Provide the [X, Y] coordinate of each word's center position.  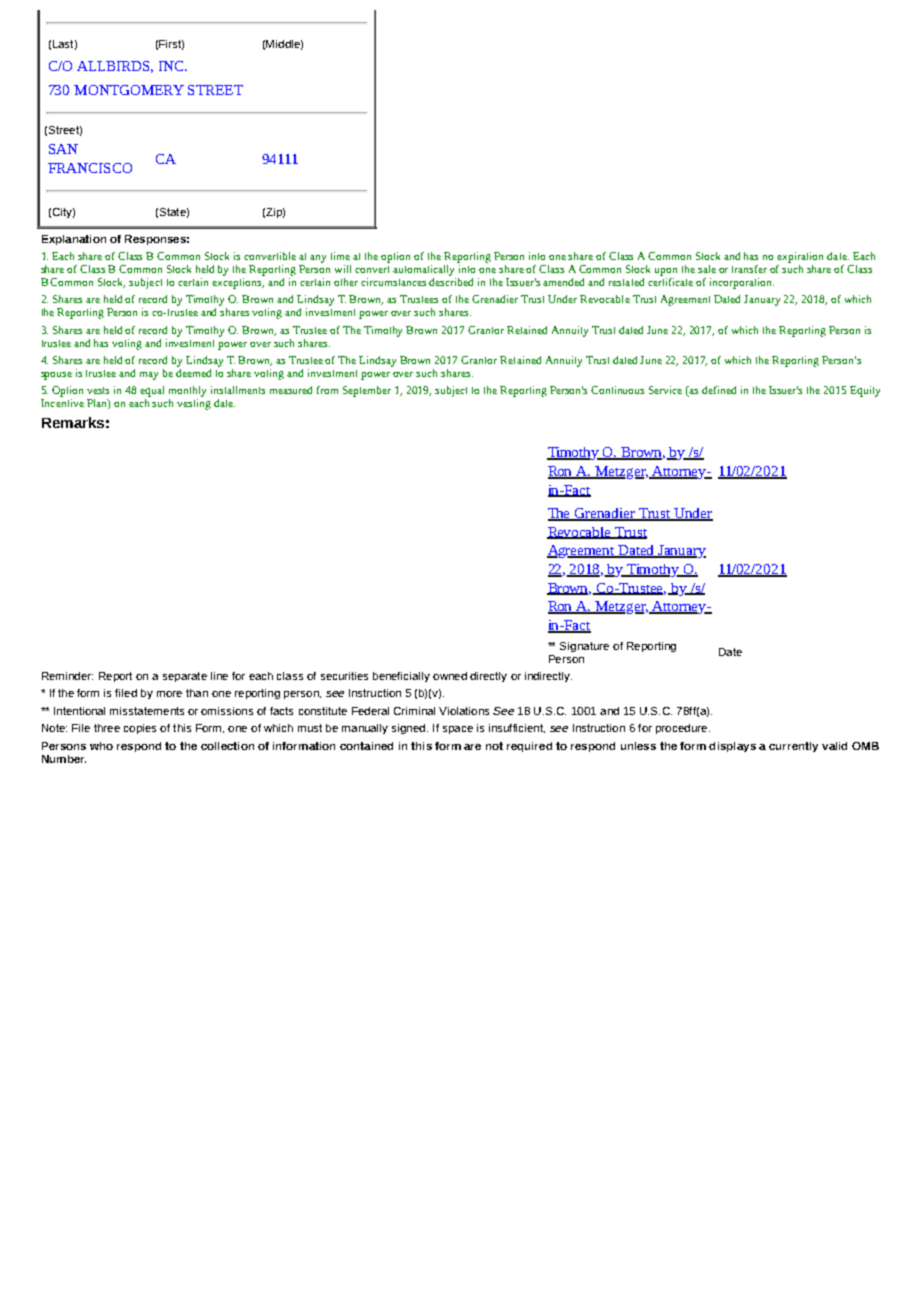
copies [140, 729]
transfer [749, 269]
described [451, 280]
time [340, 256]
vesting [194, 404]
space [458, 730]
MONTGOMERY [129, 90]
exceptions [238, 283]
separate [185, 677]
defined [719, 390]
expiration [800, 257]
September [367, 391]
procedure [683, 729]
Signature [584, 647]
